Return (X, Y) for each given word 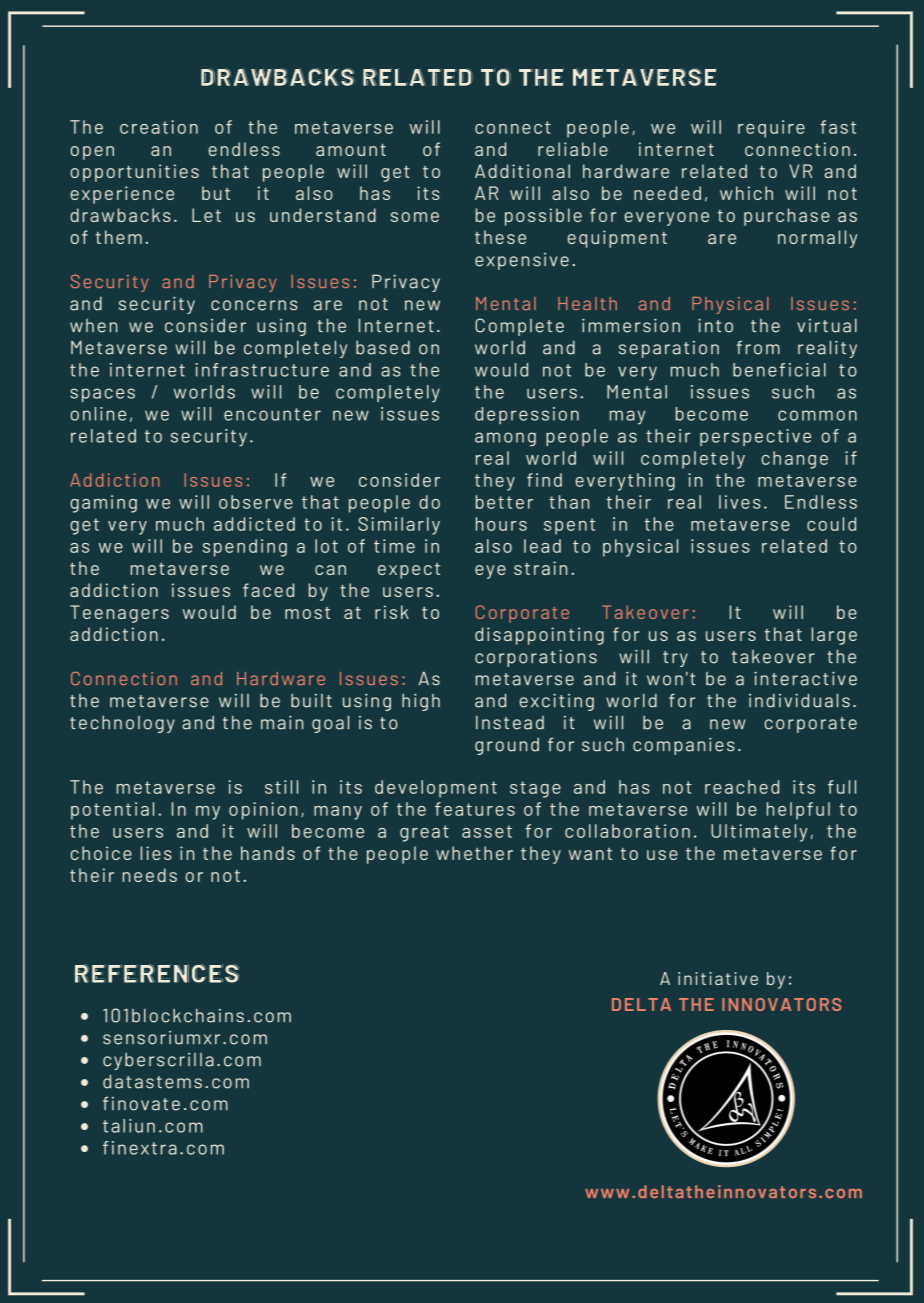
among (505, 439)
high (421, 702)
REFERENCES (157, 973)
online (98, 414)
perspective (755, 437)
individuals (799, 700)
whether (474, 853)
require (771, 129)
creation (159, 127)
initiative (718, 978)
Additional (522, 171)
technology (122, 724)
